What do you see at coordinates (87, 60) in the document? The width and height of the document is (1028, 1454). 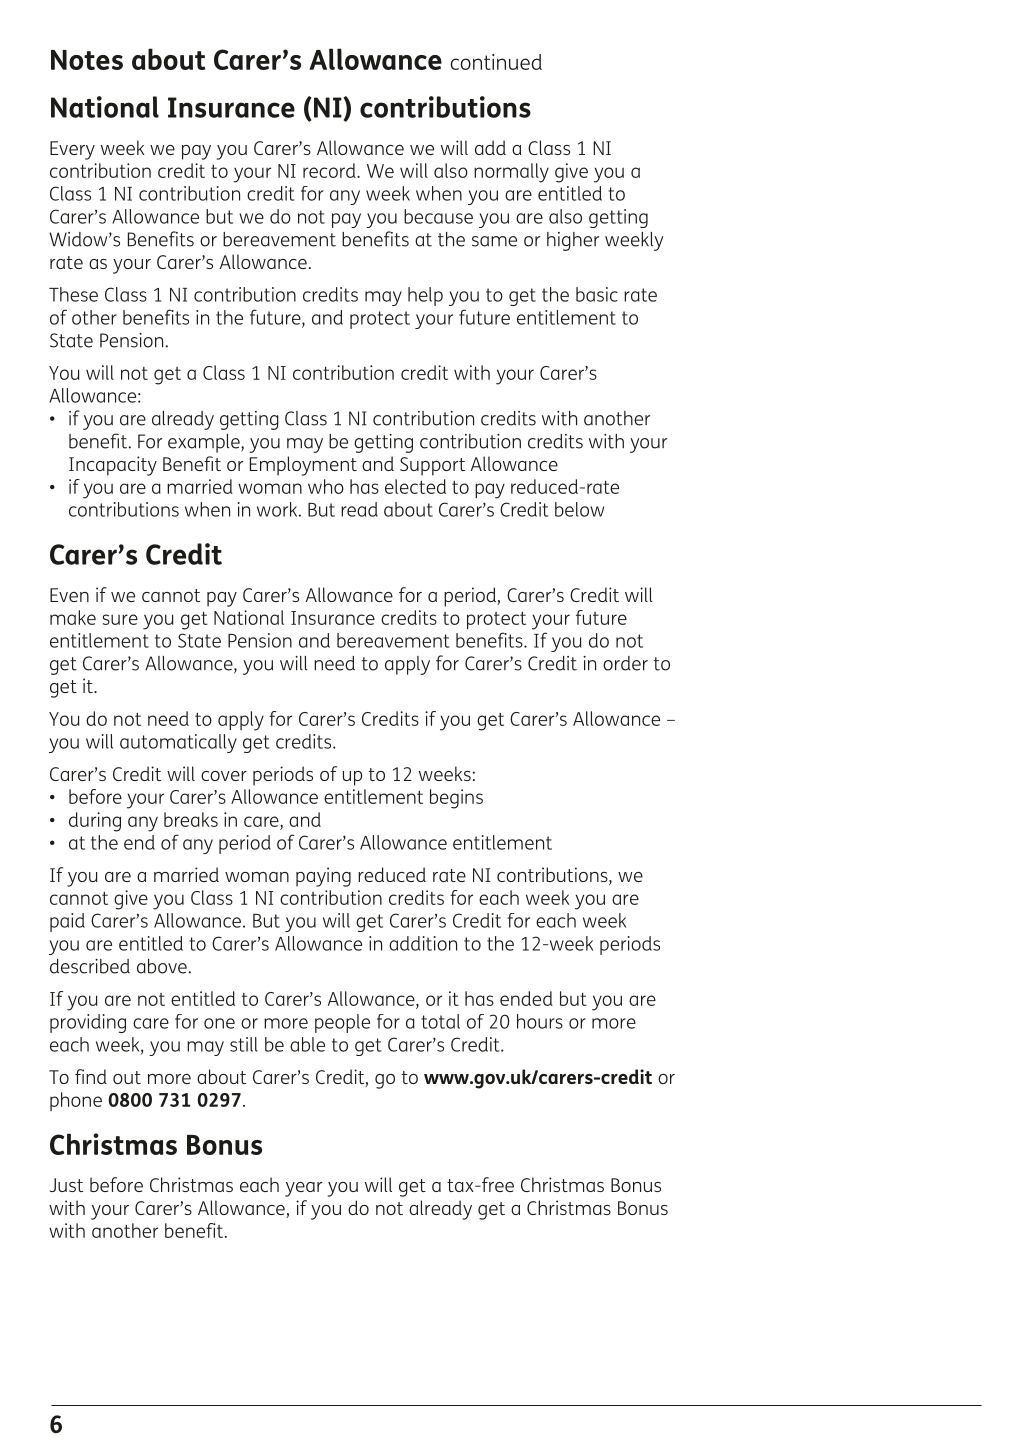 I see `Notes` at bounding box center [87, 60].
